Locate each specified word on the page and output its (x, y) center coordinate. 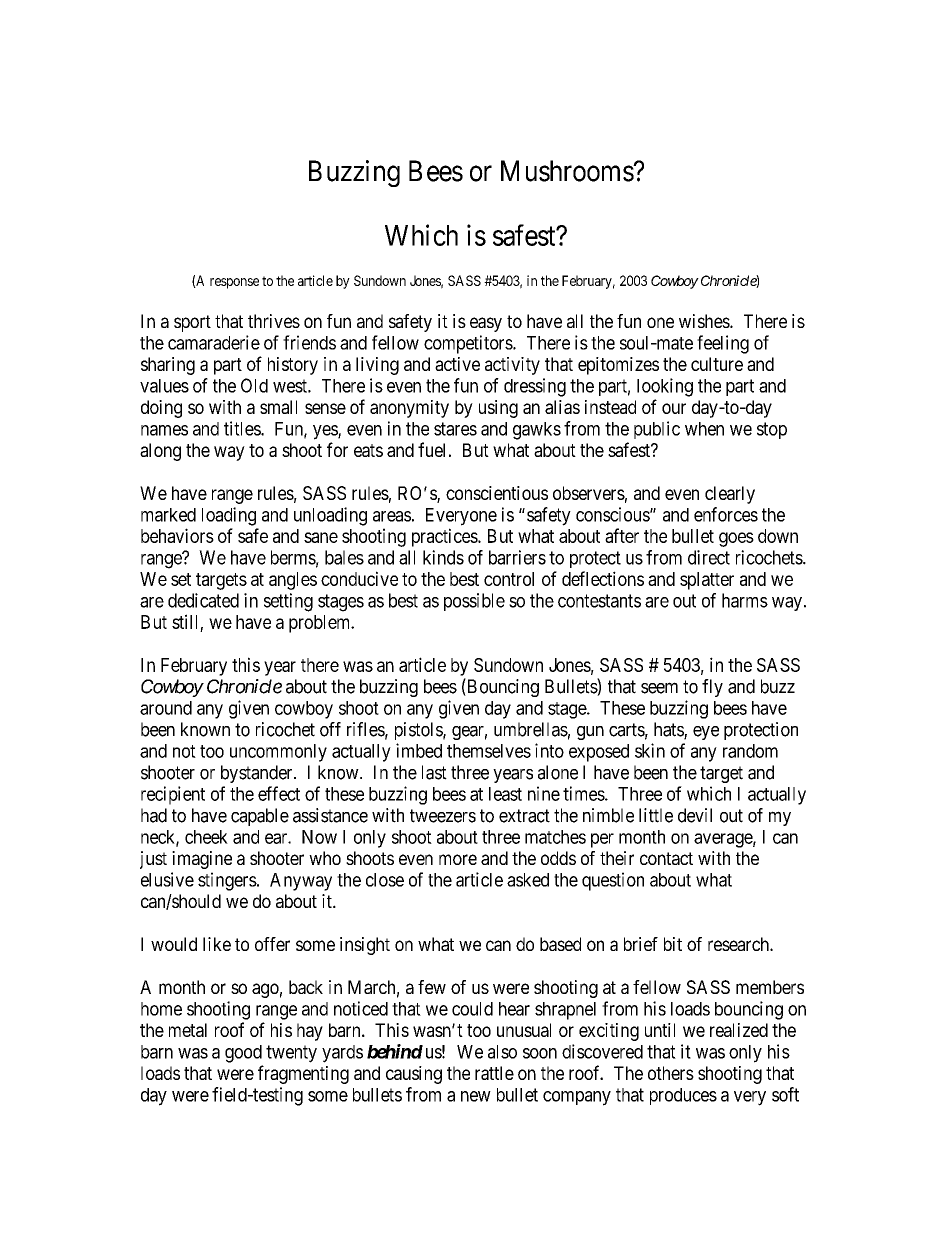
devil (695, 815)
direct (709, 557)
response (234, 283)
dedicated (203, 600)
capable (260, 817)
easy (486, 324)
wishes (705, 321)
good (243, 1054)
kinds (443, 557)
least (505, 794)
